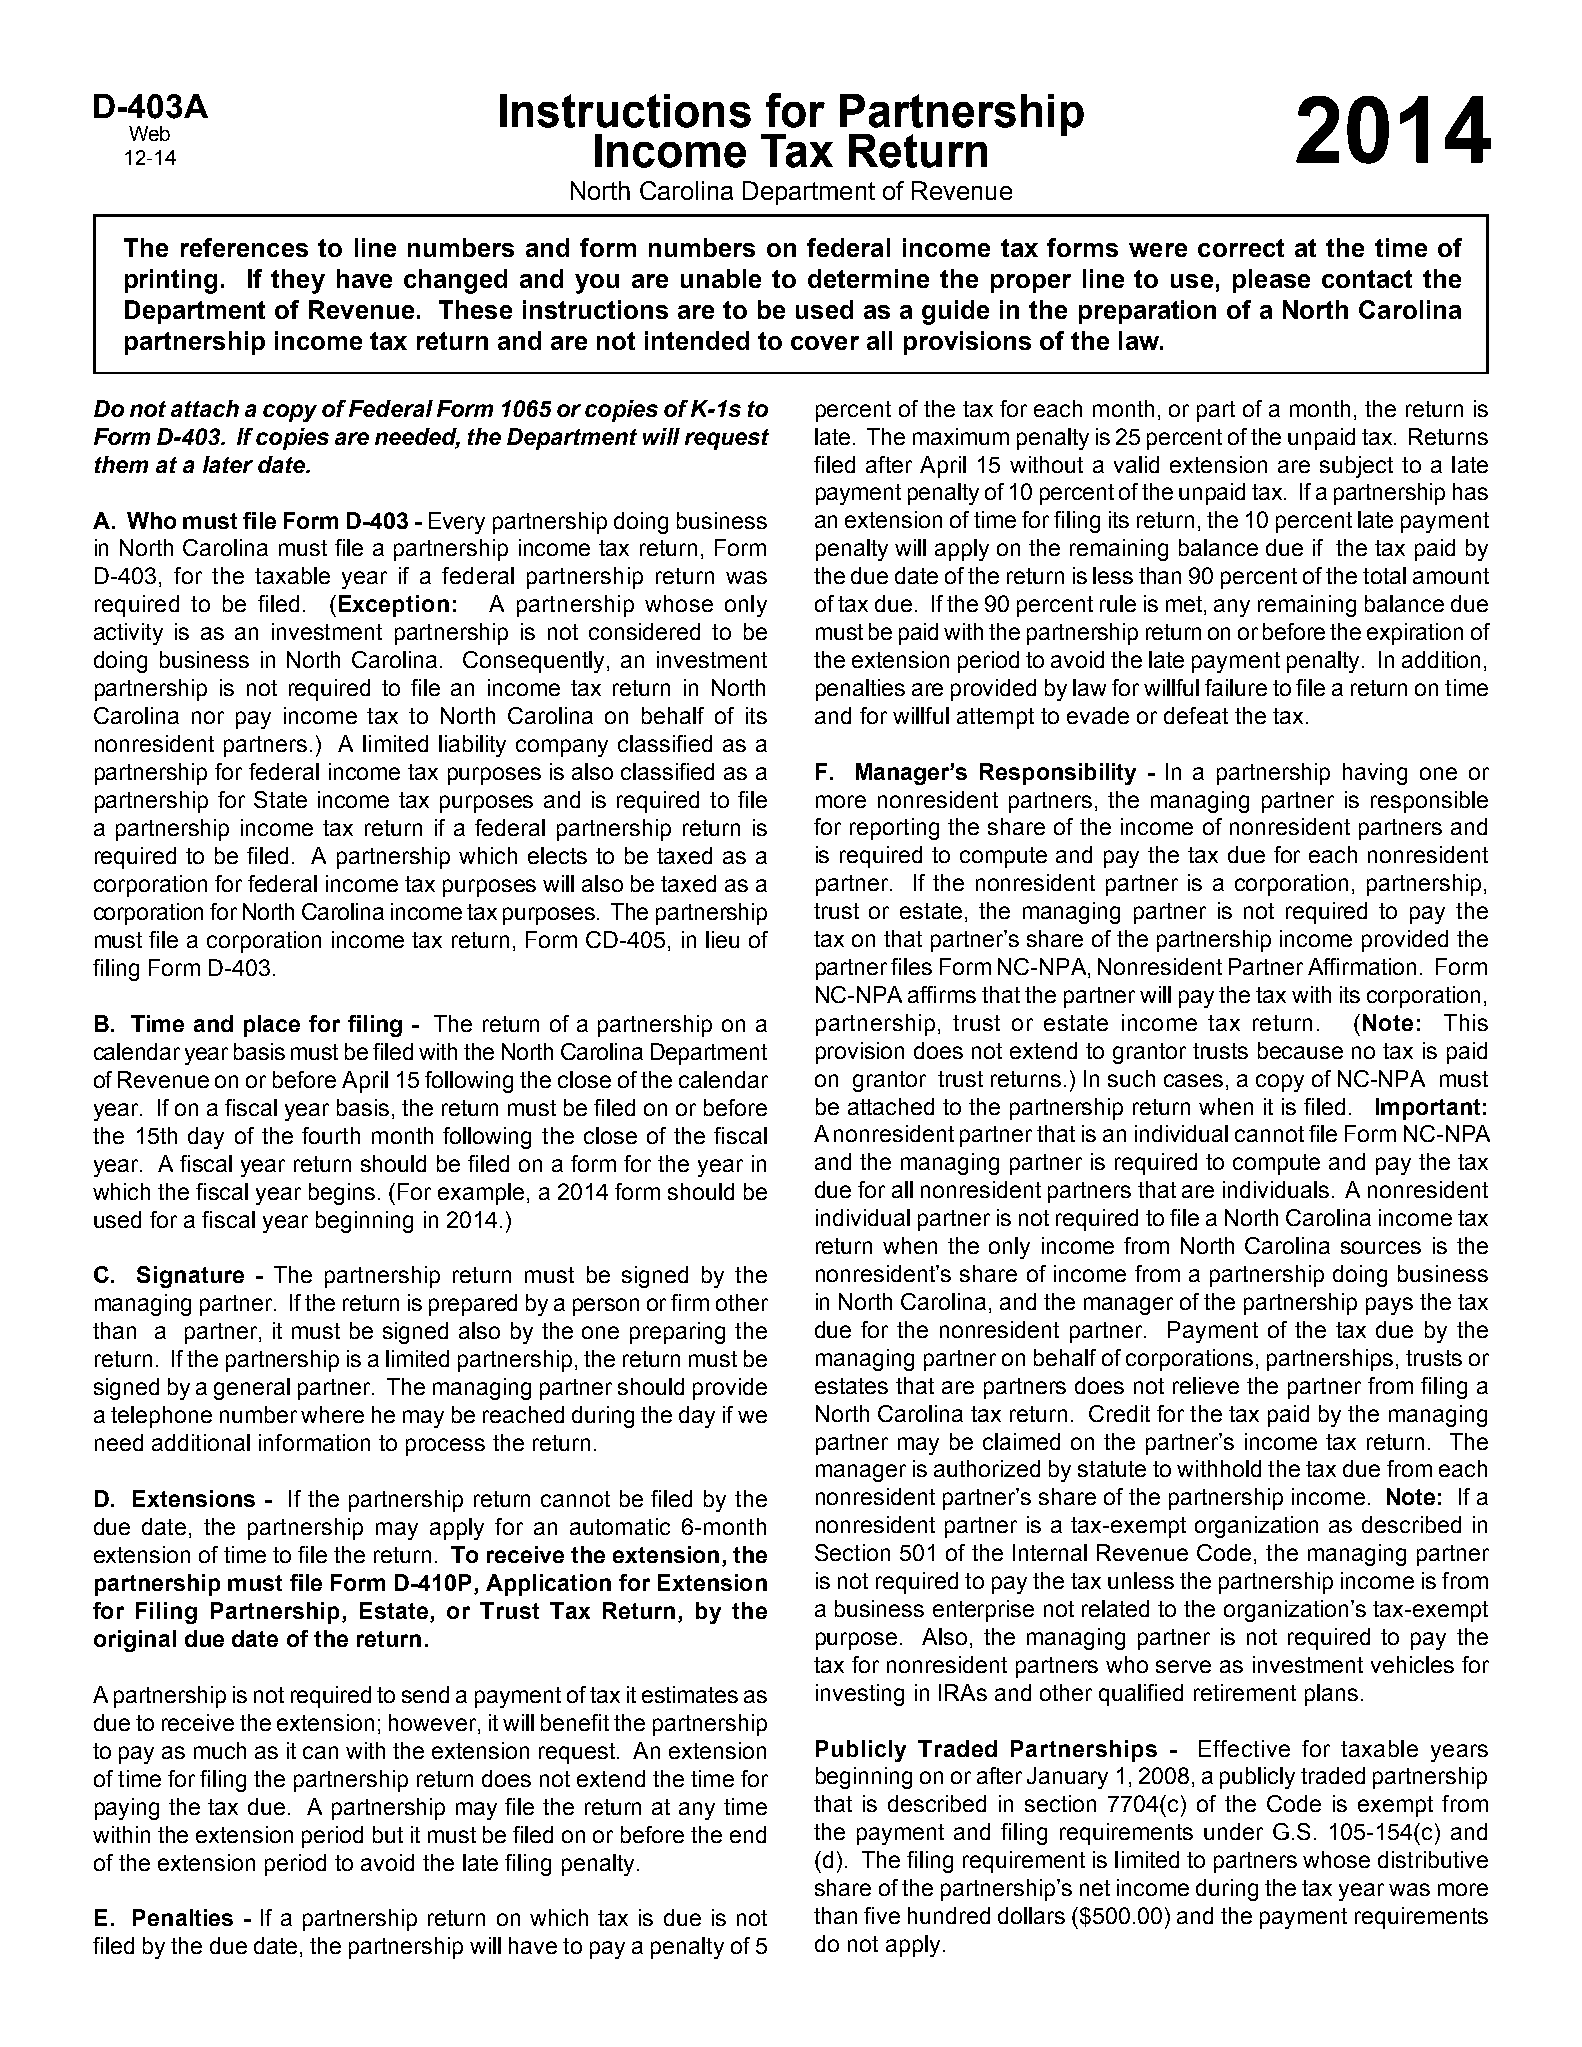 The width and height of the document is (1582, 2047). I want to click on Signature, so click(190, 1277).
